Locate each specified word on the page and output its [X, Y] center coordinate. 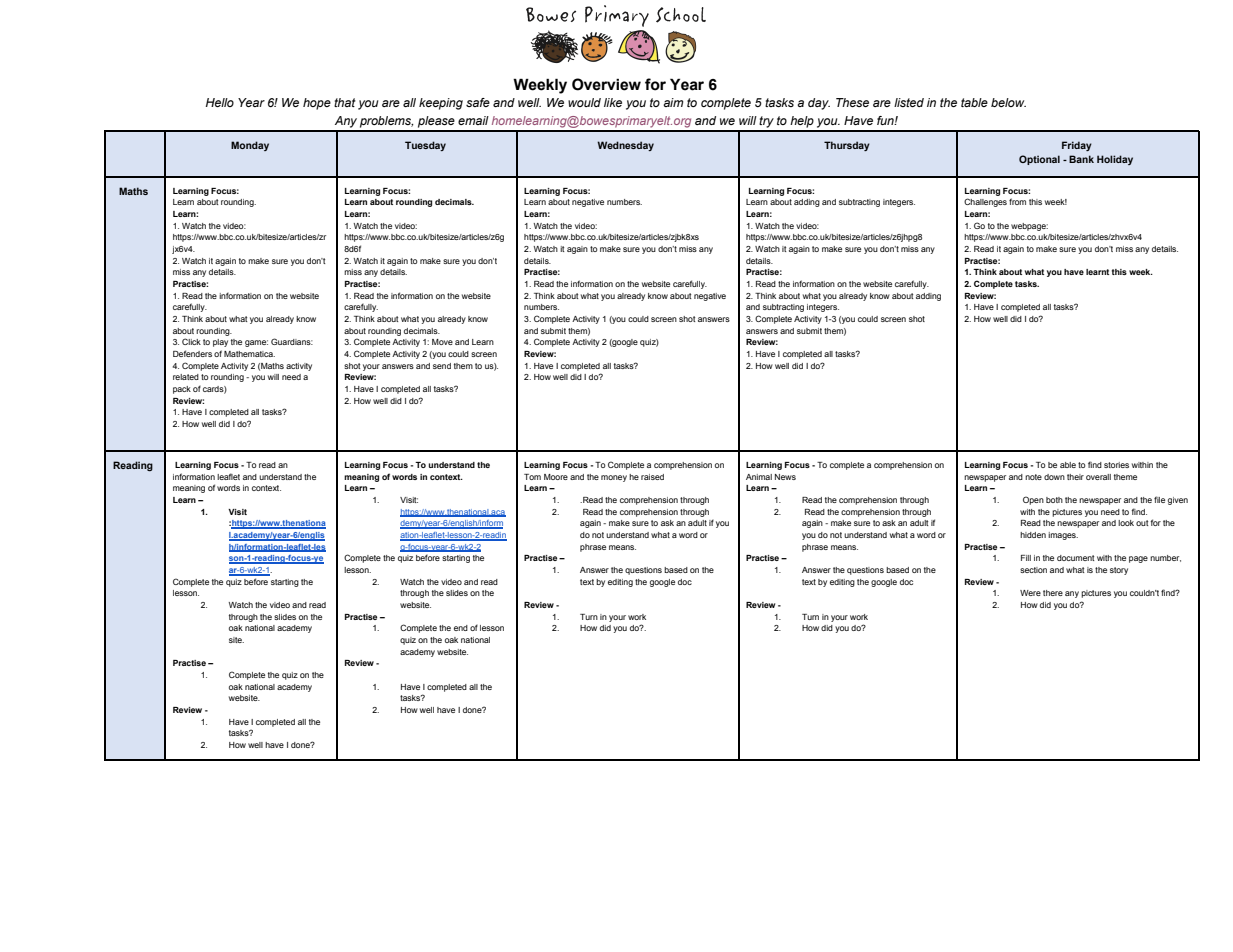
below [1008, 102]
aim [673, 102]
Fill [1026, 558]
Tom [532, 477]
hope [317, 104]
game [256, 343]
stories [1116, 465]
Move [442, 342]
